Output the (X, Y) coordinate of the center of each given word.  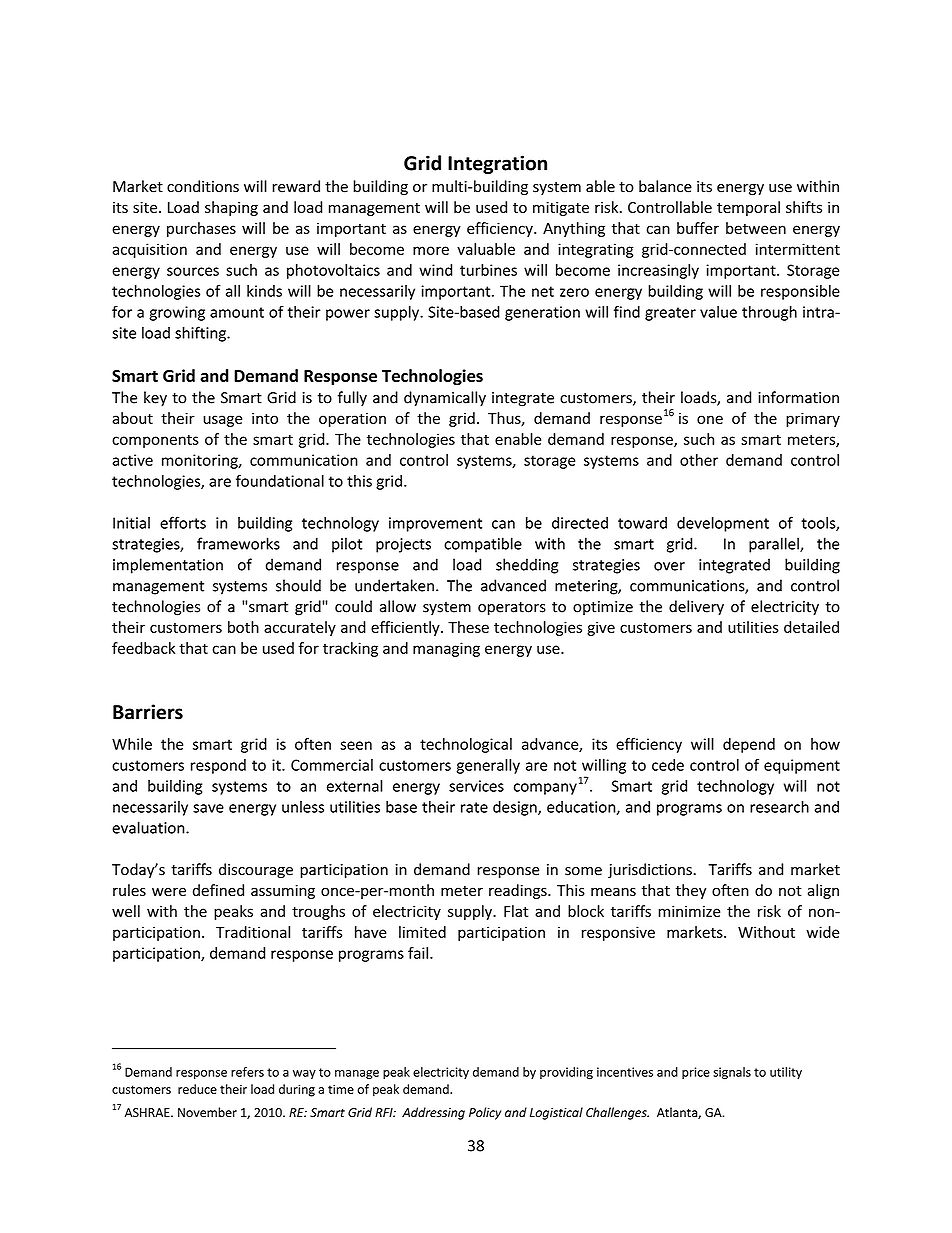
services (476, 786)
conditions (203, 186)
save (208, 808)
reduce (197, 1089)
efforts (183, 522)
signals (732, 1073)
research (779, 806)
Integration (497, 164)
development (723, 524)
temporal (748, 208)
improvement (435, 524)
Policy (485, 1113)
